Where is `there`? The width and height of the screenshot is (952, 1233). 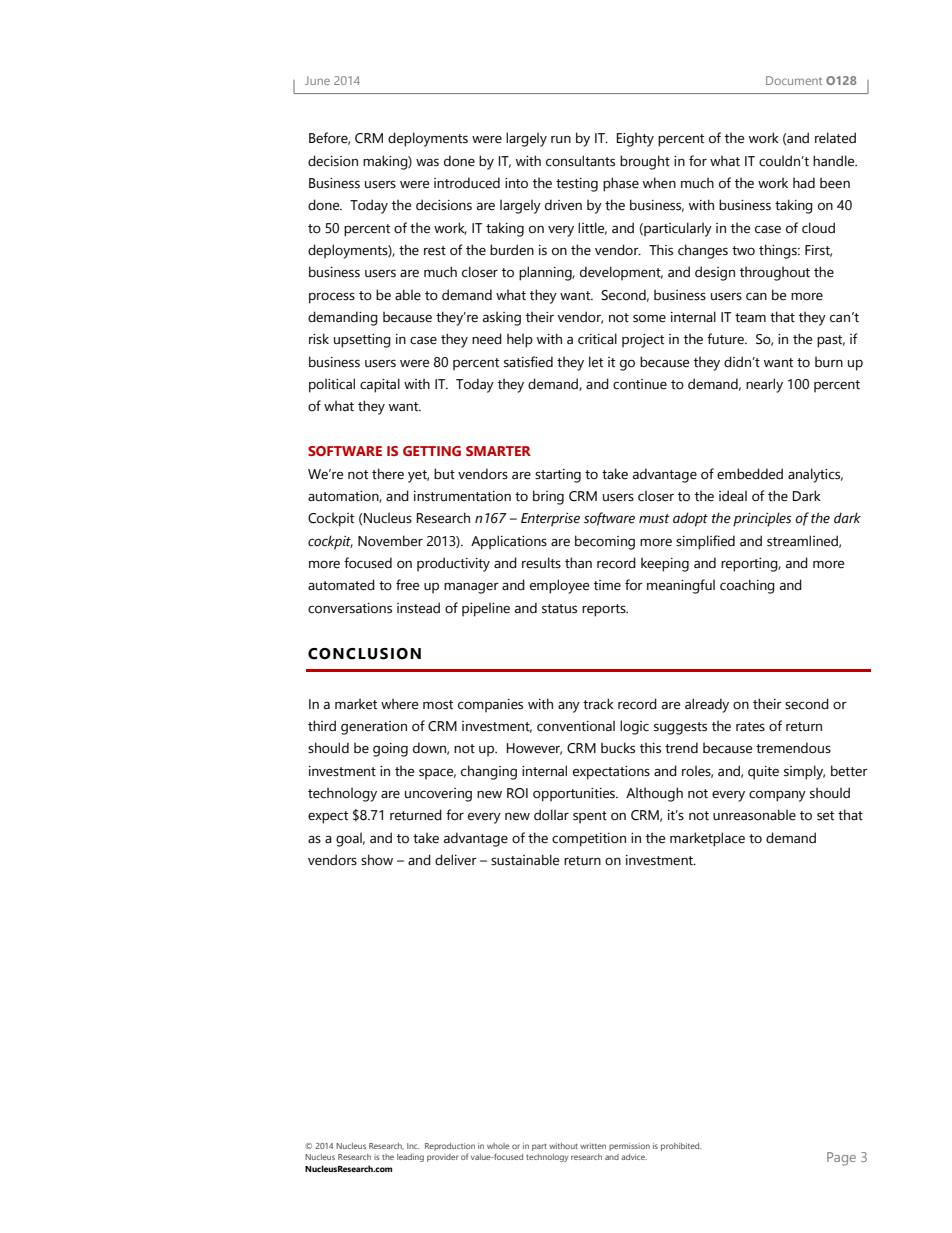
there is located at coordinates (388, 474).
